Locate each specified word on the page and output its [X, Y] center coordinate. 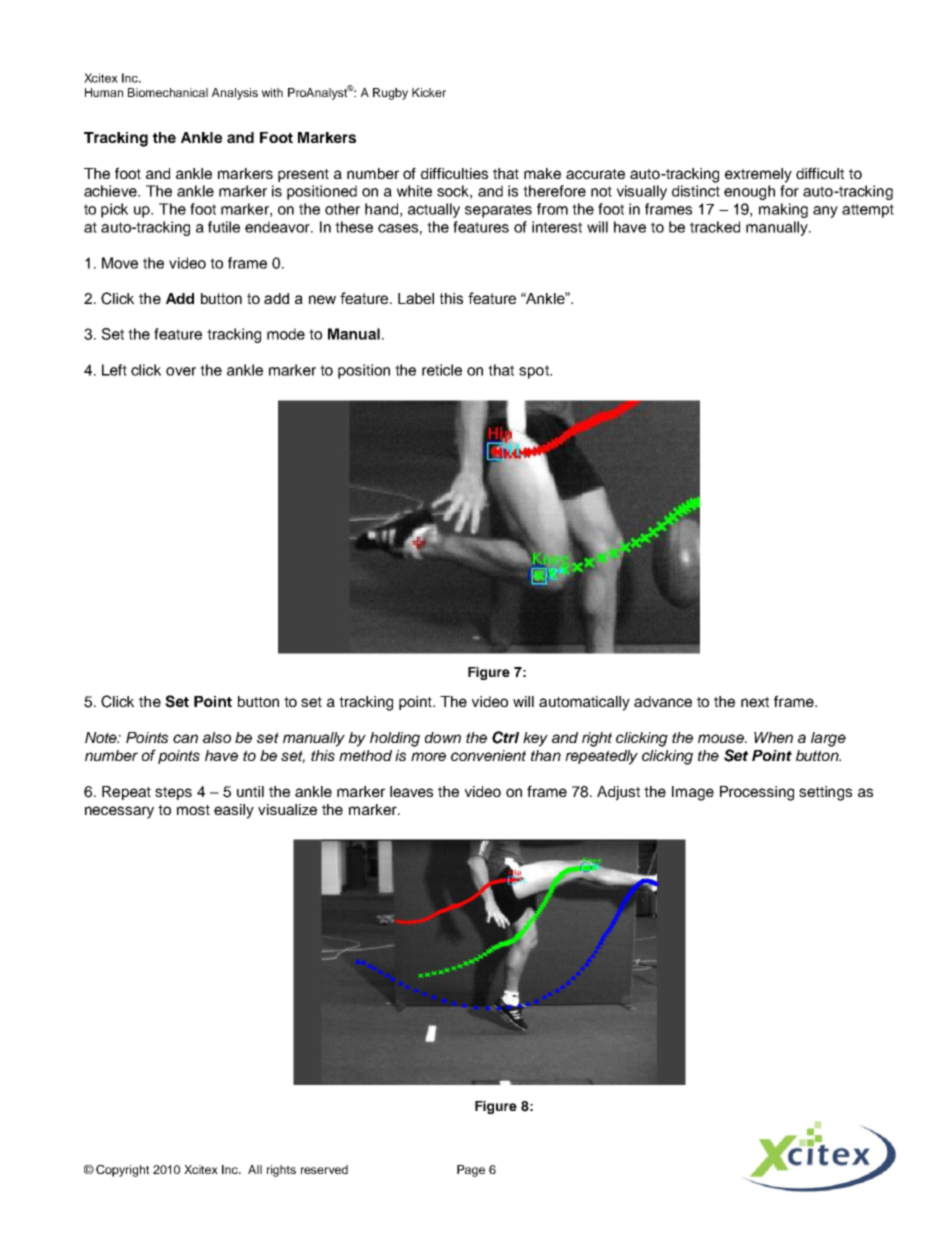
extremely [758, 175]
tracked [715, 227]
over [181, 371]
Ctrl [505, 737]
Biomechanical [168, 92]
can [185, 738]
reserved [324, 1169]
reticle [442, 370]
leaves [411, 791]
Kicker [429, 92]
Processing [757, 793]
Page [471, 1171]
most [193, 810]
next [755, 702]
